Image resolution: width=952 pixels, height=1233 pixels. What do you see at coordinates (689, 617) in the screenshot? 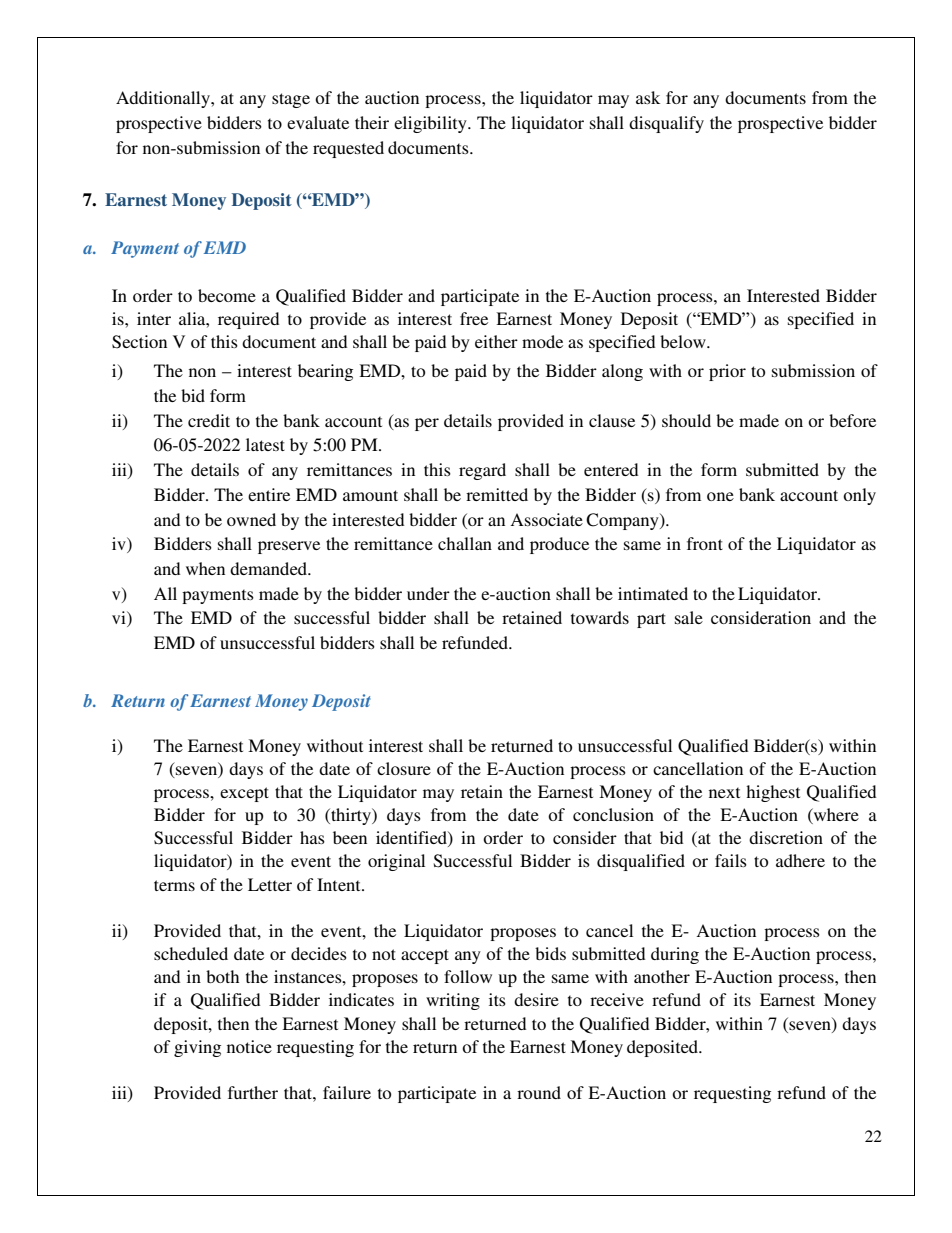
I see `sale` at bounding box center [689, 617].
